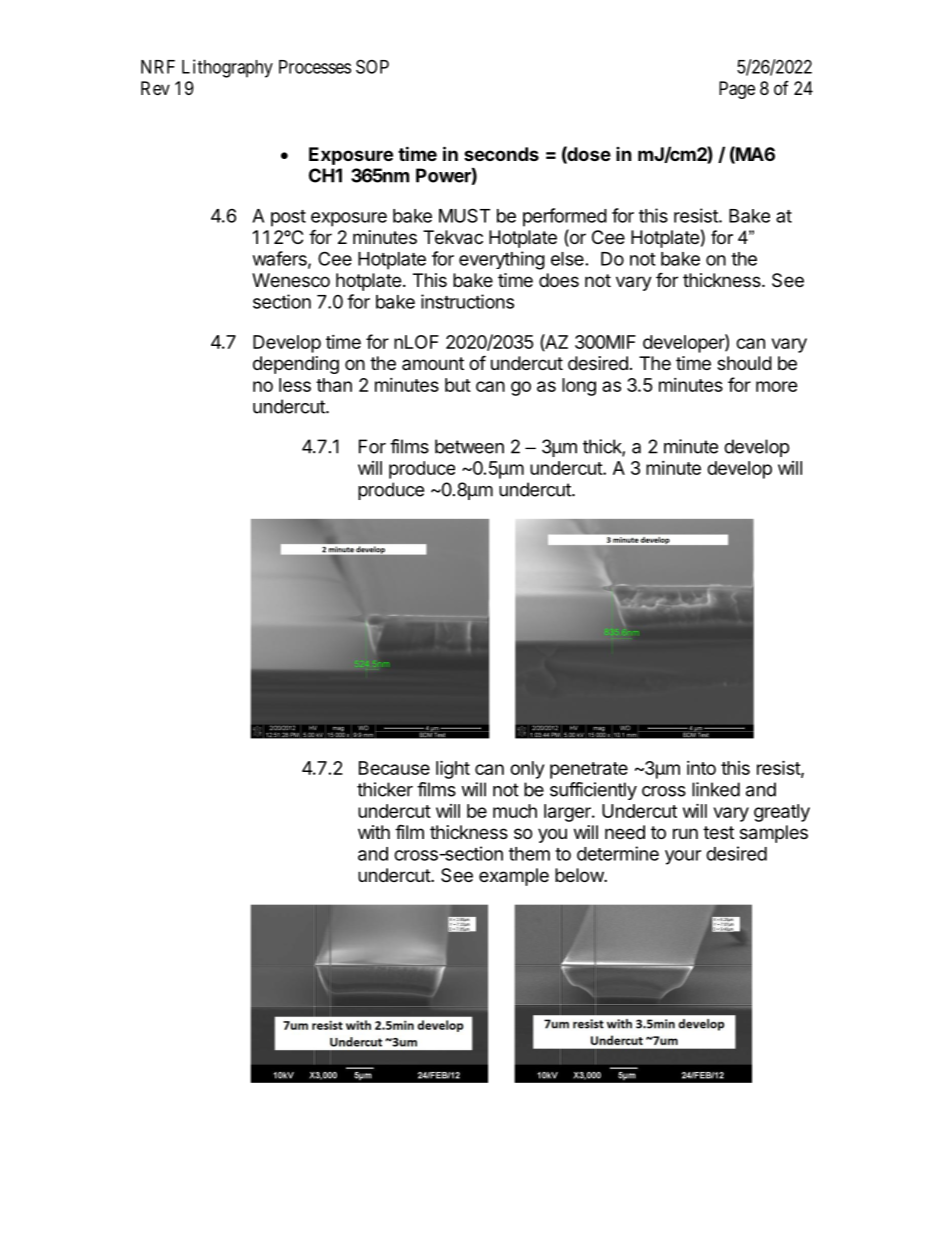  What do you see at coordinates (467, 301) in the screenshot?
I see `instructions` at bounding box center [467, 301].
